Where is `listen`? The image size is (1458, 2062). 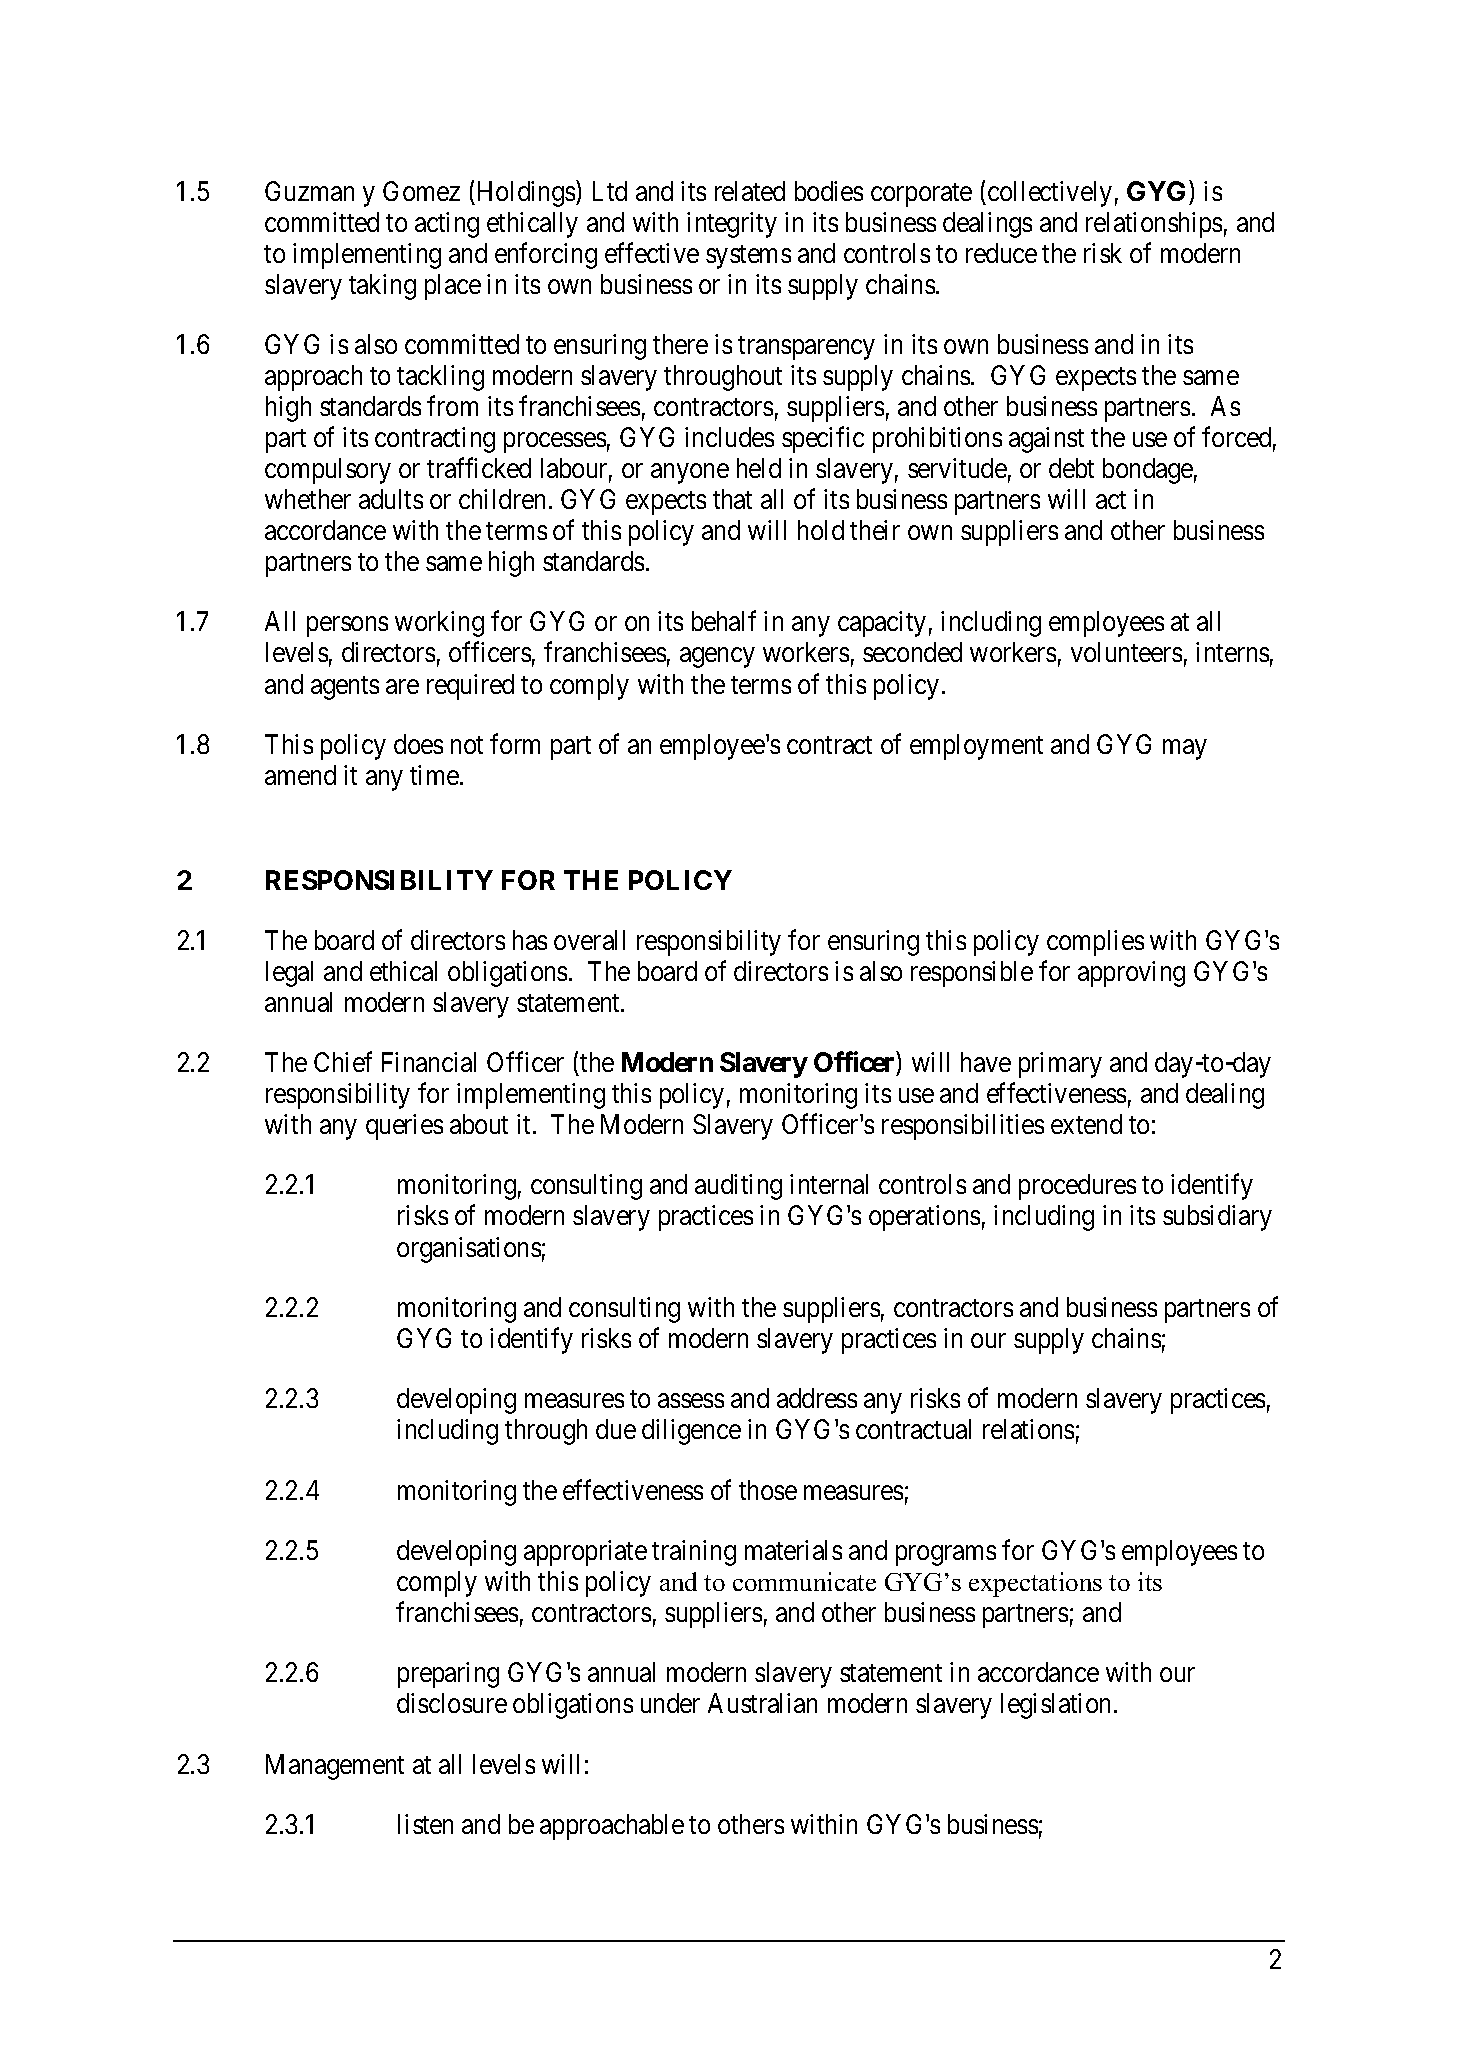
listen is located at coordinates (425, 1824).
